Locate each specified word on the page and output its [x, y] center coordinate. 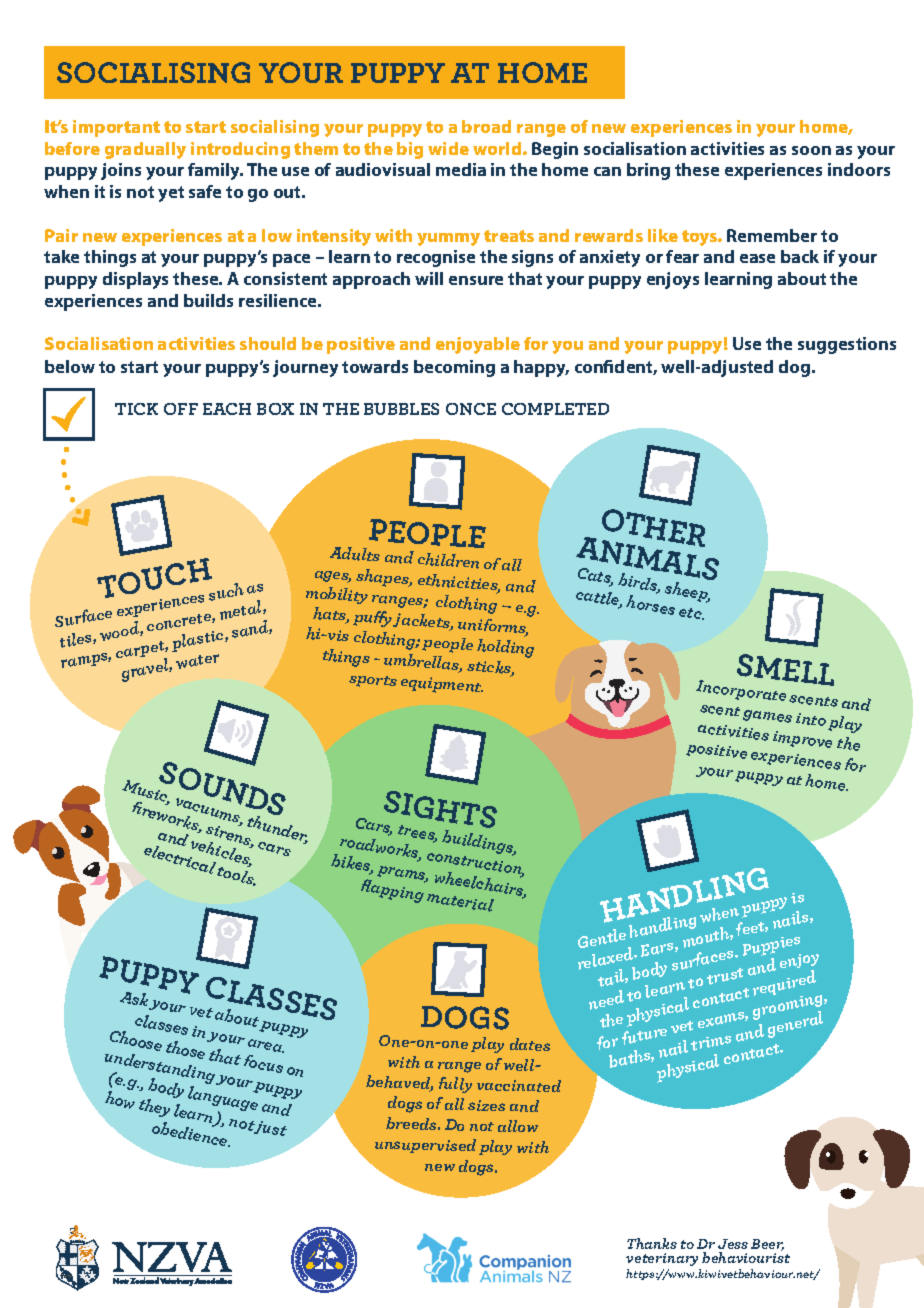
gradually [145, 150]
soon [811, 150]
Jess [733, 1244]
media [461, 169]
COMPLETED [555, 409]
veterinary [662, 1259]
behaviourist [746, 1256]
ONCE [471, 409]
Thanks [652, 1243]
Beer [767, 1245]
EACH [227, 409]
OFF [181, 409]
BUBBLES [401, 409]
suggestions [847, 345]
